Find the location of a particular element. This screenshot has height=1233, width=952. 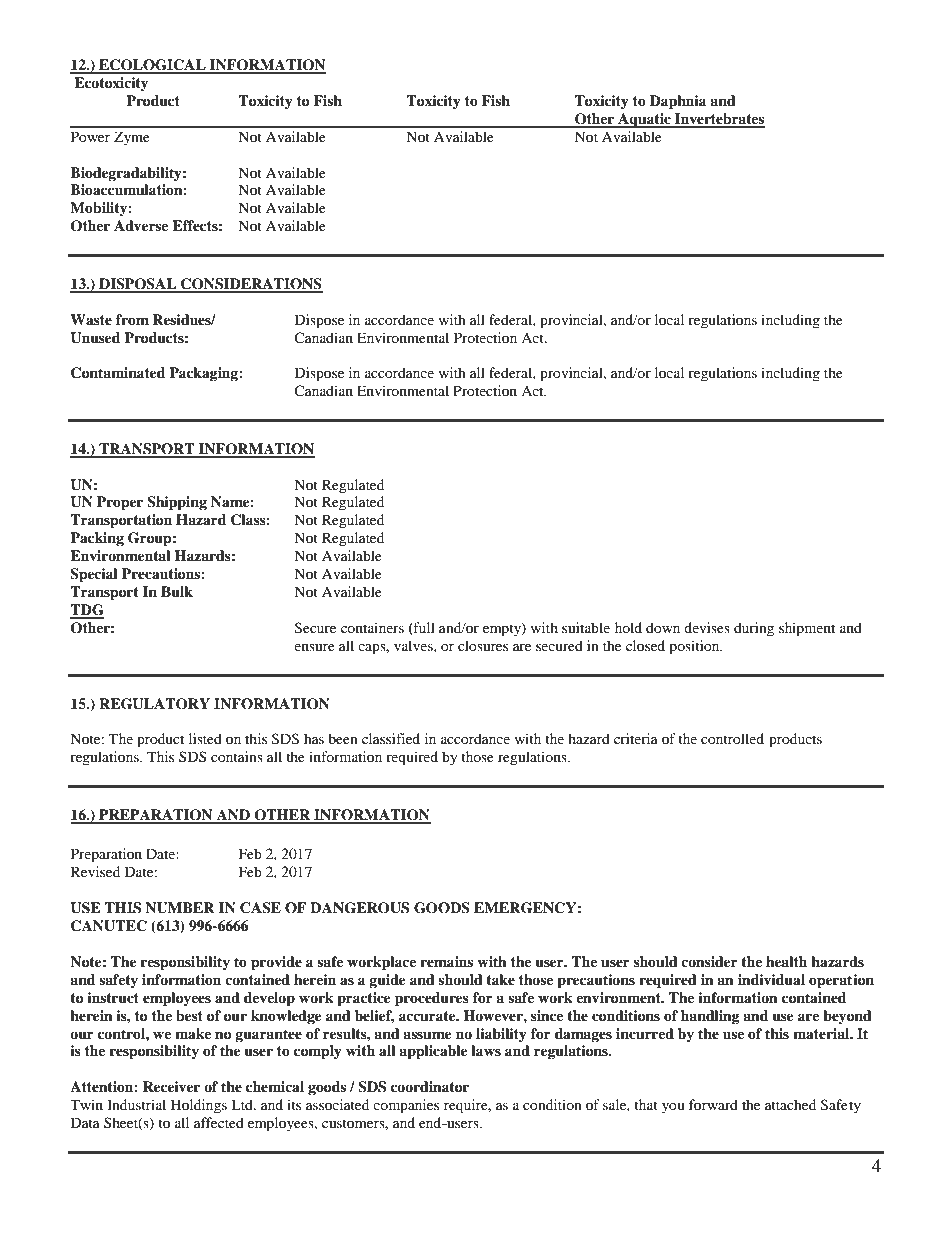

Aquatic is located at coordinates (644, 120).
